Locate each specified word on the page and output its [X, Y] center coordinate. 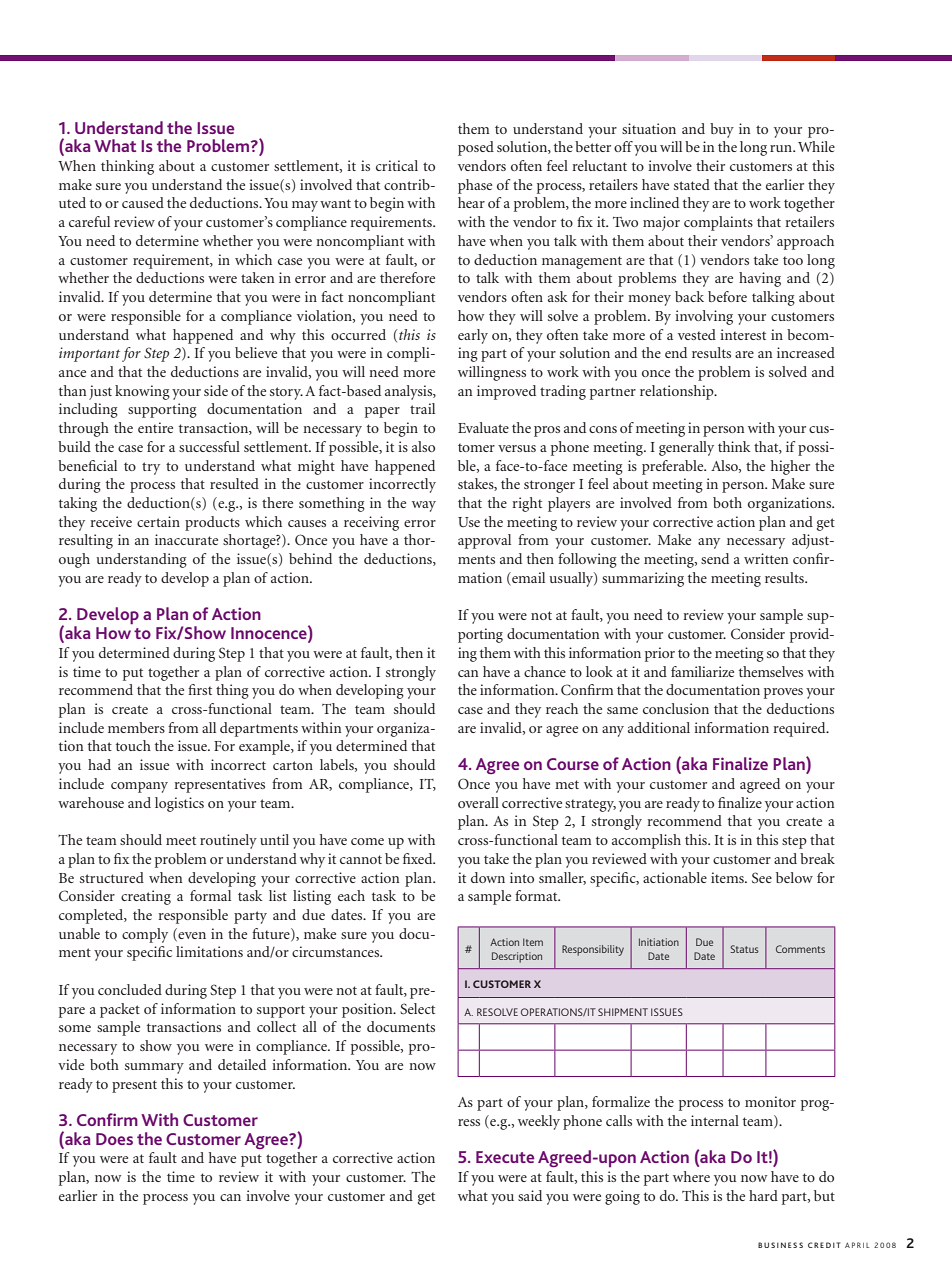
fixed [419, 858]
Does [114, 1139]
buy [722, 130]
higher [790, 467]
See [762, 878]
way [424, 506]
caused [143, 202]
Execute [505, 1157]
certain [158, 521]
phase [475, 186]
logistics [179, 804]
